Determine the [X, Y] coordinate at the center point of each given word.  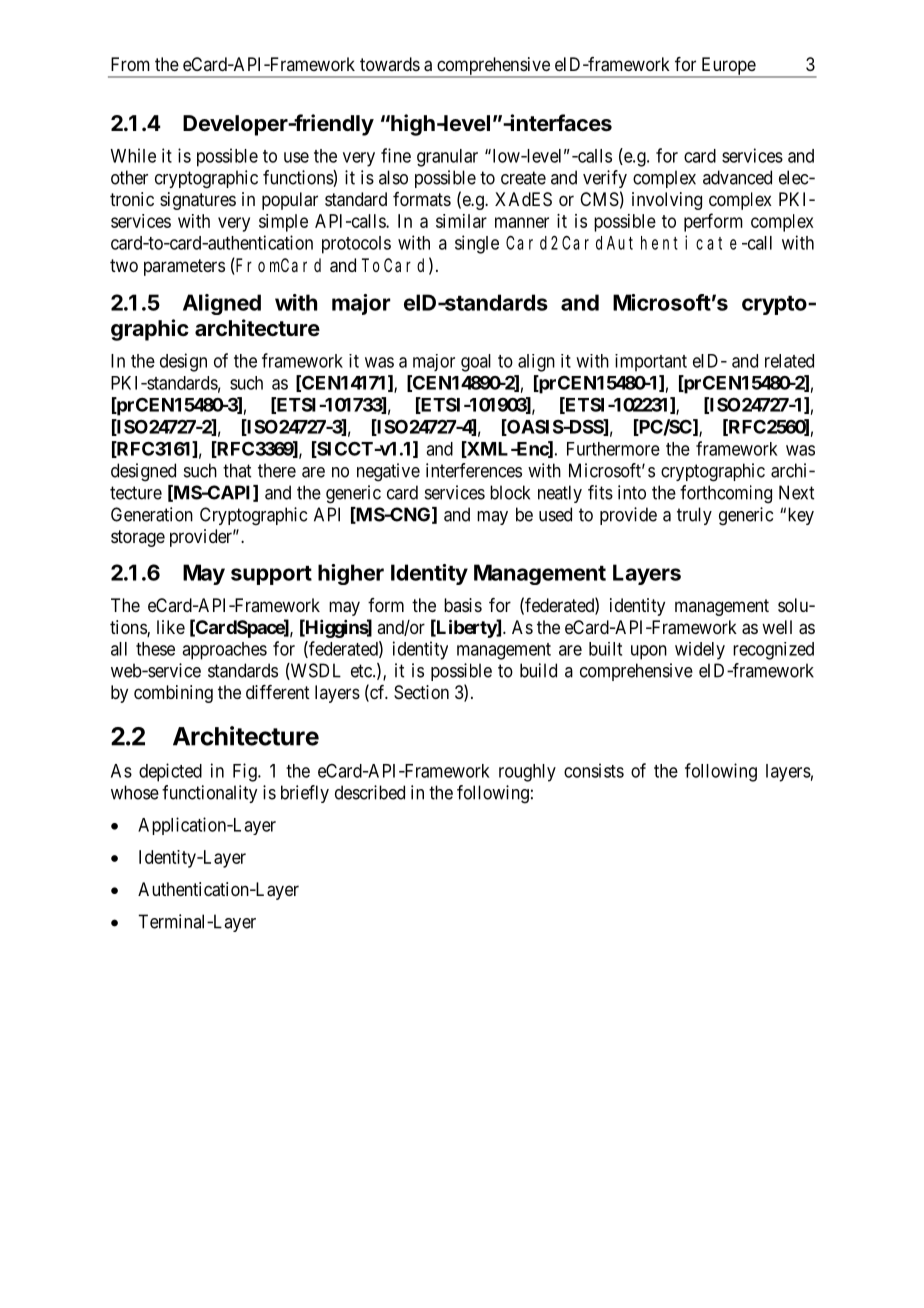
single [477, 244]
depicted [170, 772]
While [133, 155]
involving [667, 201]
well [777, 627]
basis [463, 605]
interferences [474, 470]
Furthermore [613, 449]
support [271, 575]
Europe [728, 67]
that [237, 470]
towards [390, 64]
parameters [184, 267]
